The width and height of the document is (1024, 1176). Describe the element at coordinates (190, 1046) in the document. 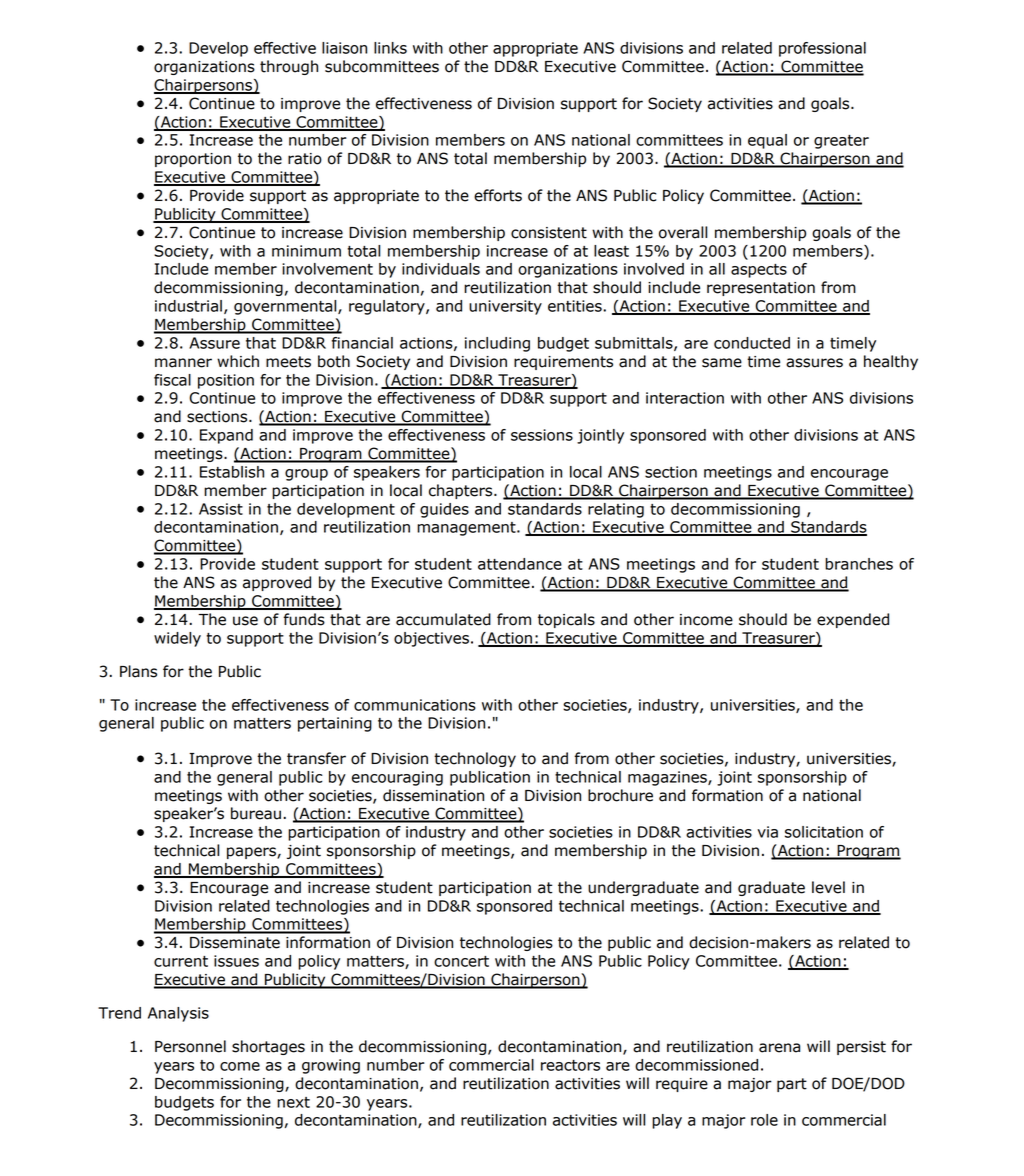

I see `Personnel` at that location.
